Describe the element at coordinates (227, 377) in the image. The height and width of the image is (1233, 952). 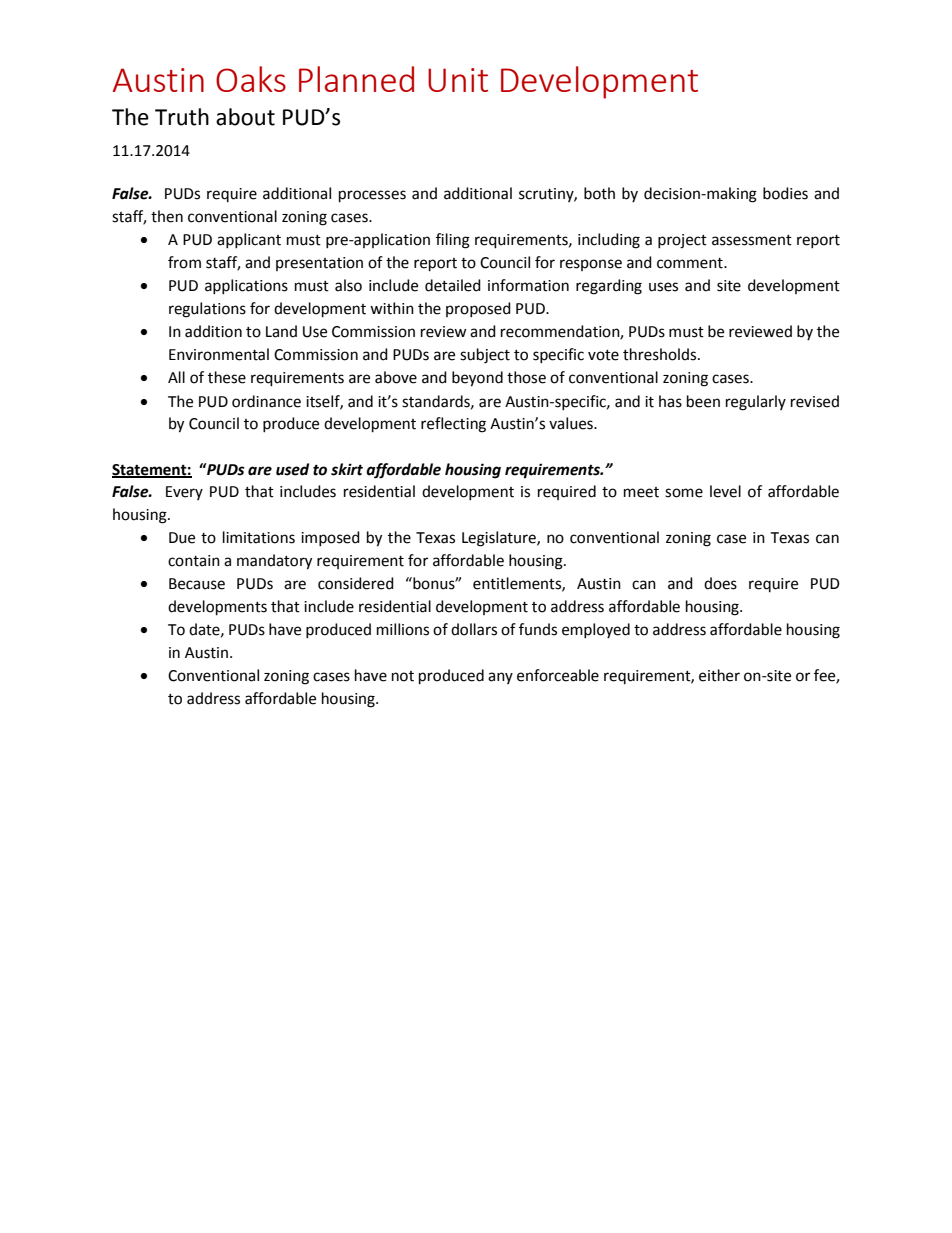
I see `these` at that location.
